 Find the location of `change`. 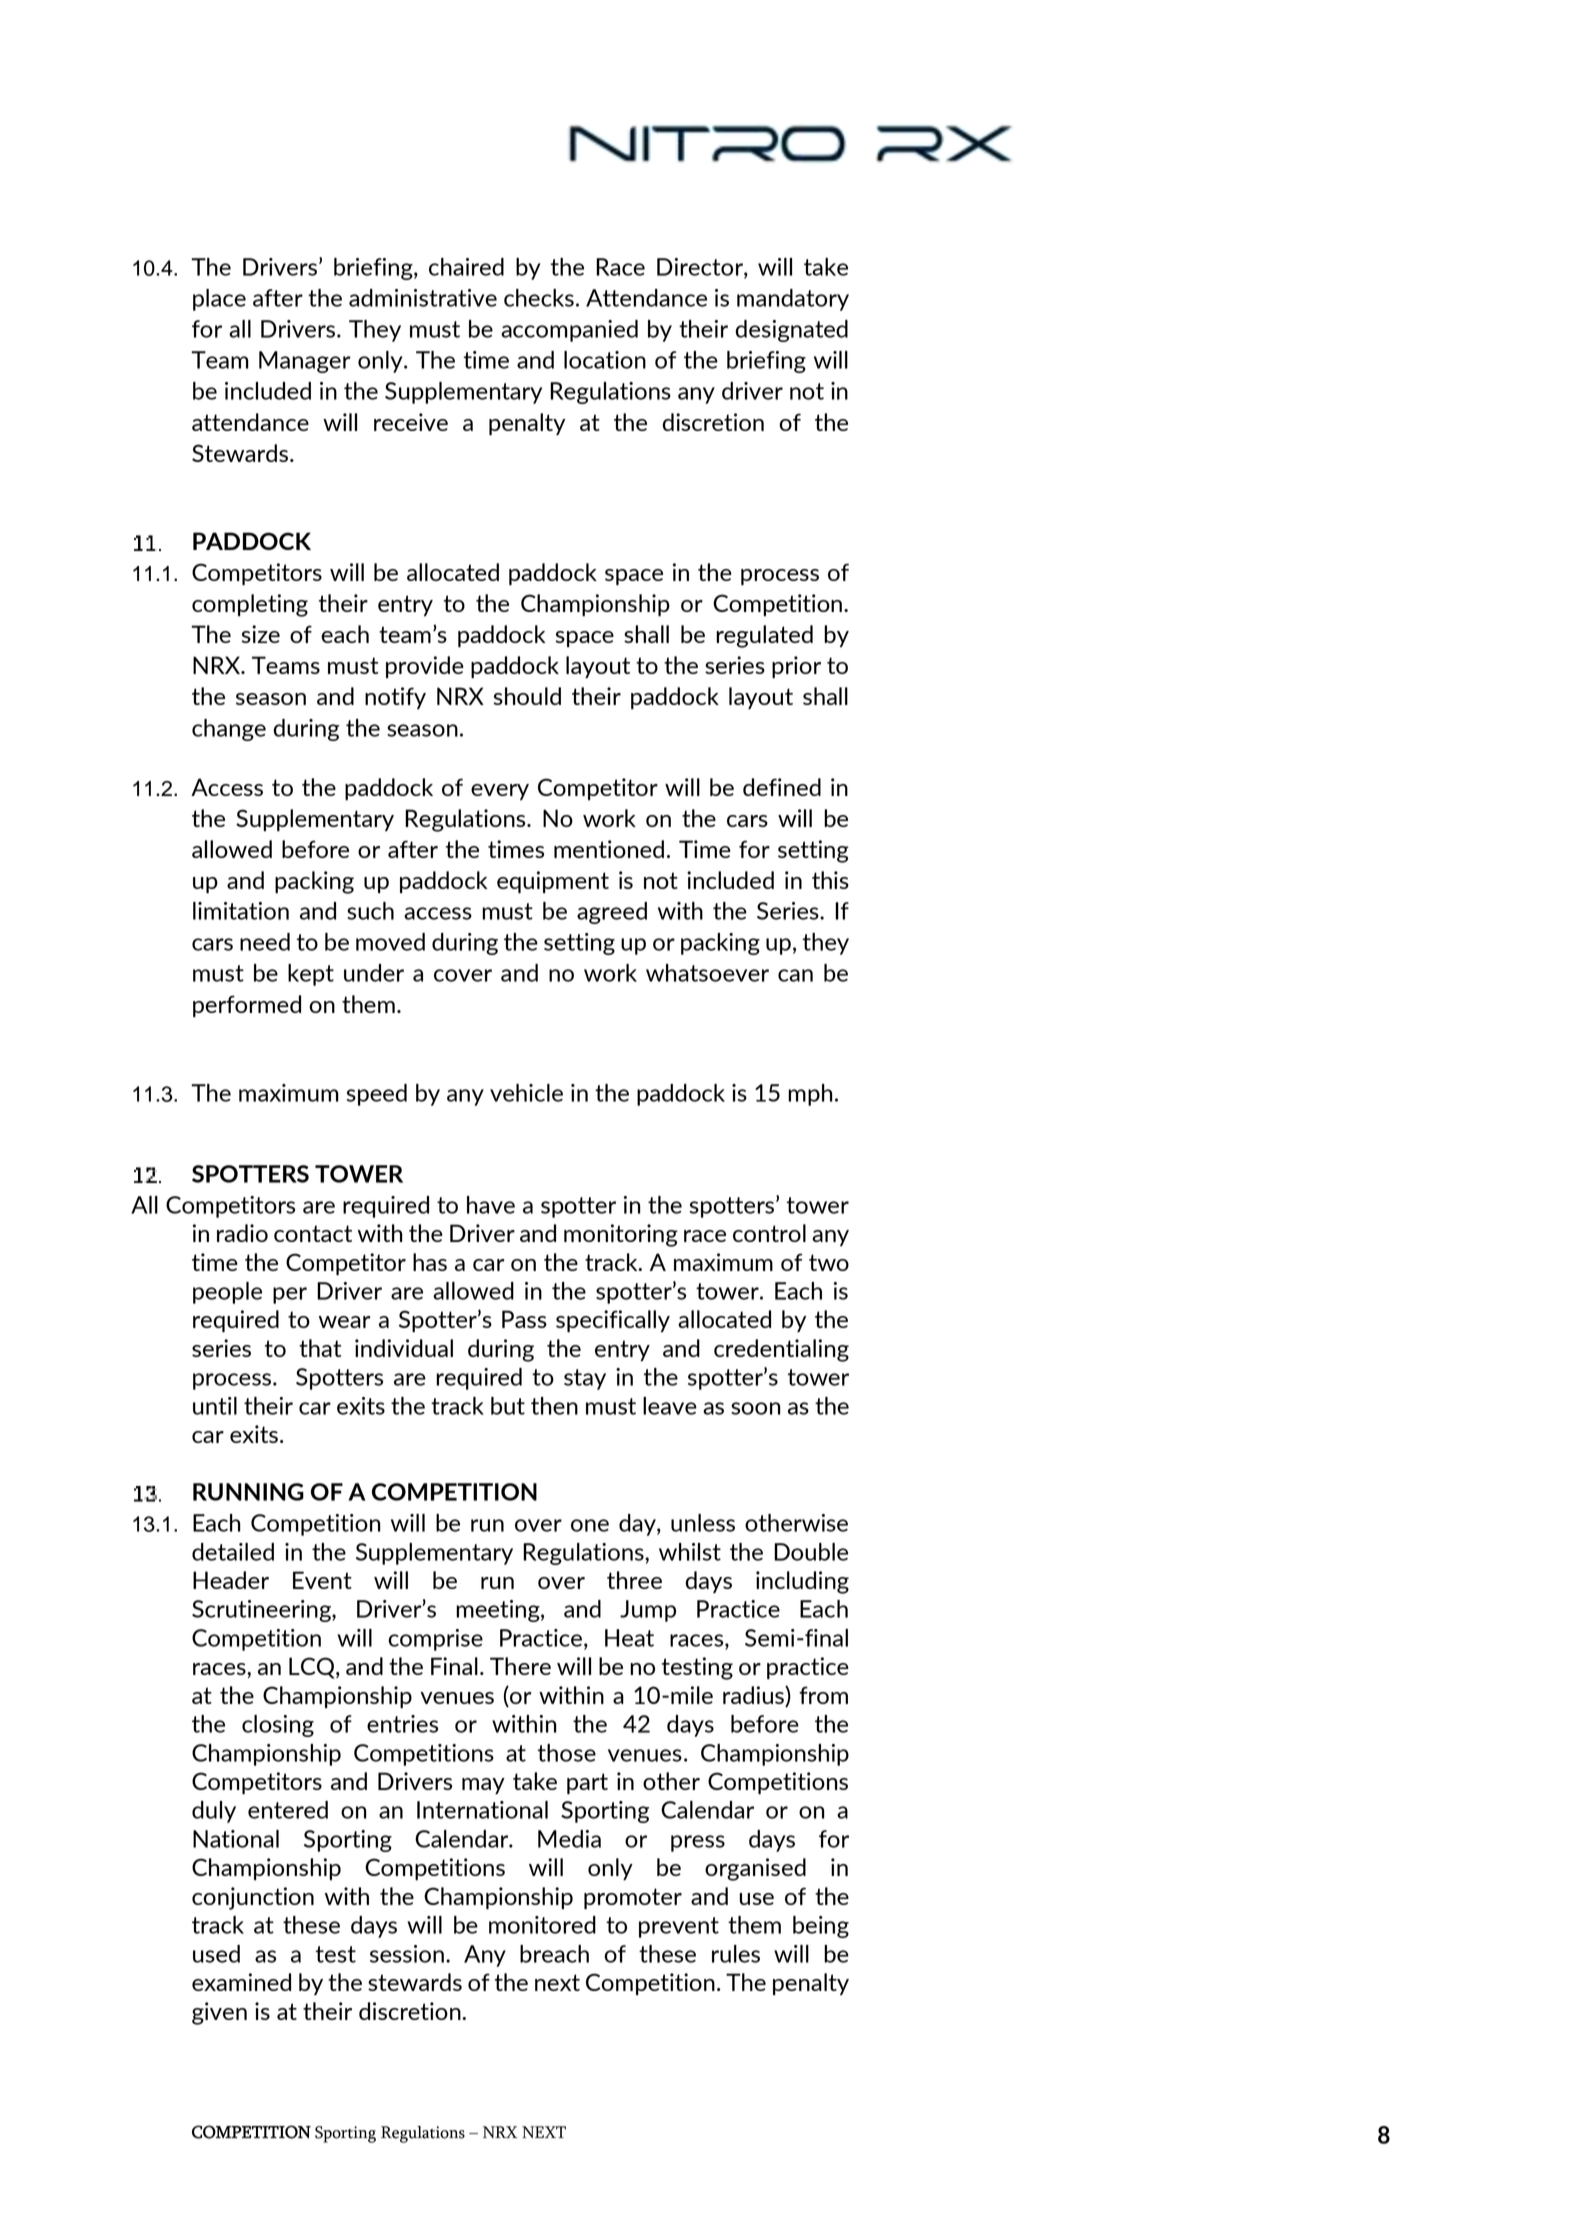

change is located at coordinates (229, 730).
